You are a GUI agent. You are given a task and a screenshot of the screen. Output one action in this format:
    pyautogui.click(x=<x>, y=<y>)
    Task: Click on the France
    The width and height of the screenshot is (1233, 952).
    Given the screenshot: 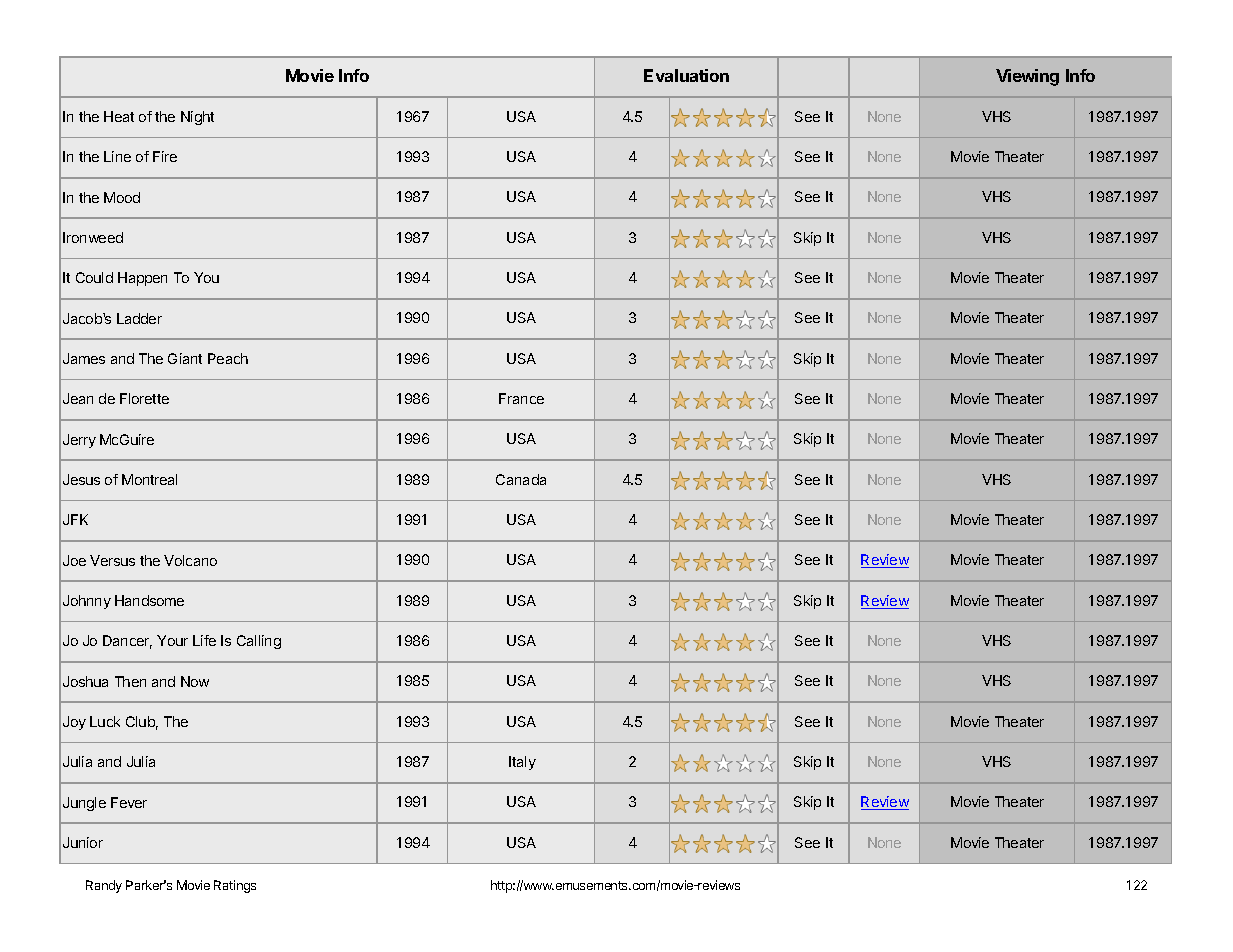 What is the action you would take?
    pyautogui.click(x=521, y=398)
